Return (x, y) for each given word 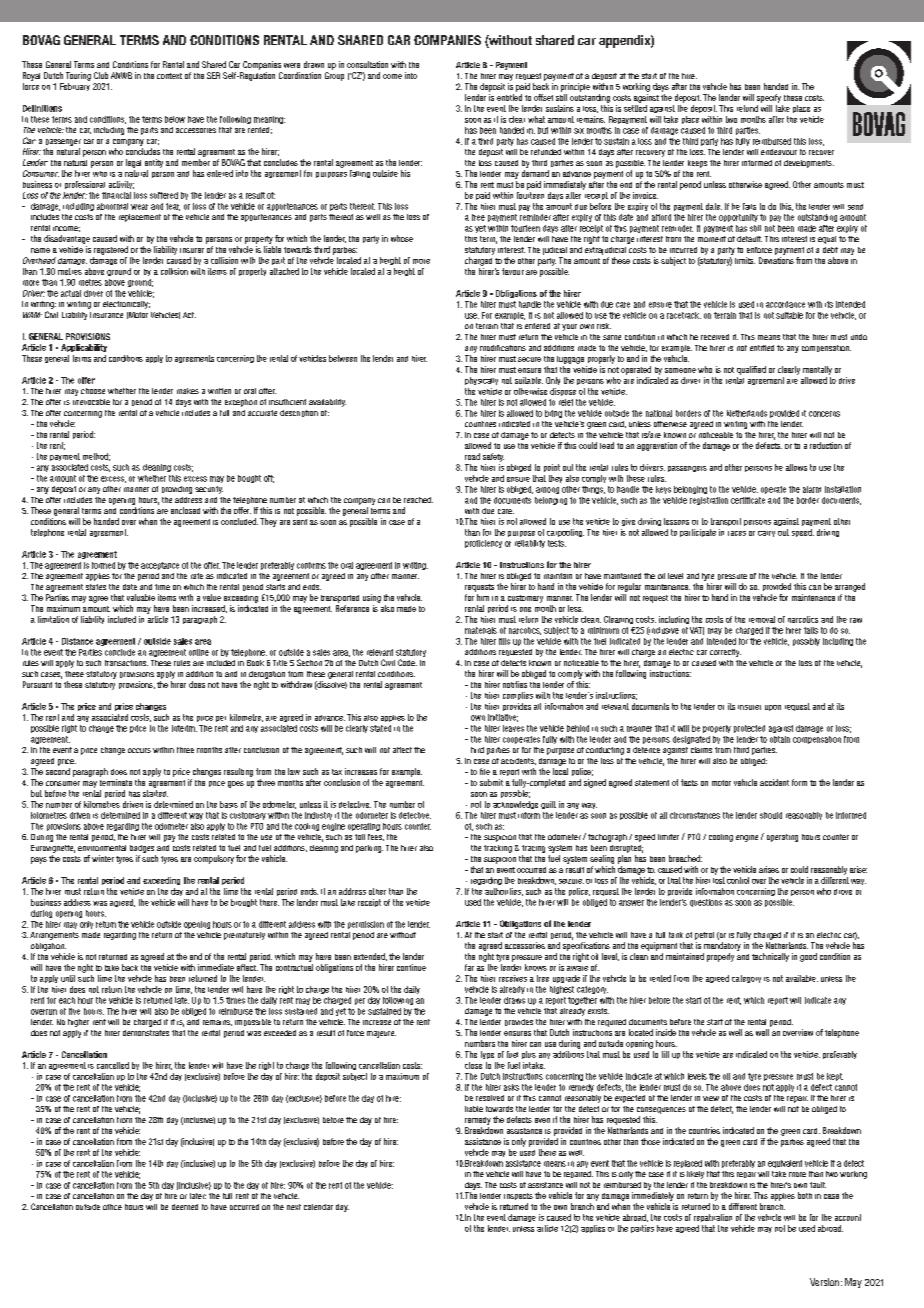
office (112, 1207)
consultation (367, 64)
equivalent (785, 1164)
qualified (751, 370)
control (738, 880)
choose (93, 391)
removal (762, 619)
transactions (126, 663)
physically (481, 381)
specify (769, 98)
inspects (518, 1196)
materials (481, 630)
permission (366, 925)
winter (103, 858)
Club (101, 75)
